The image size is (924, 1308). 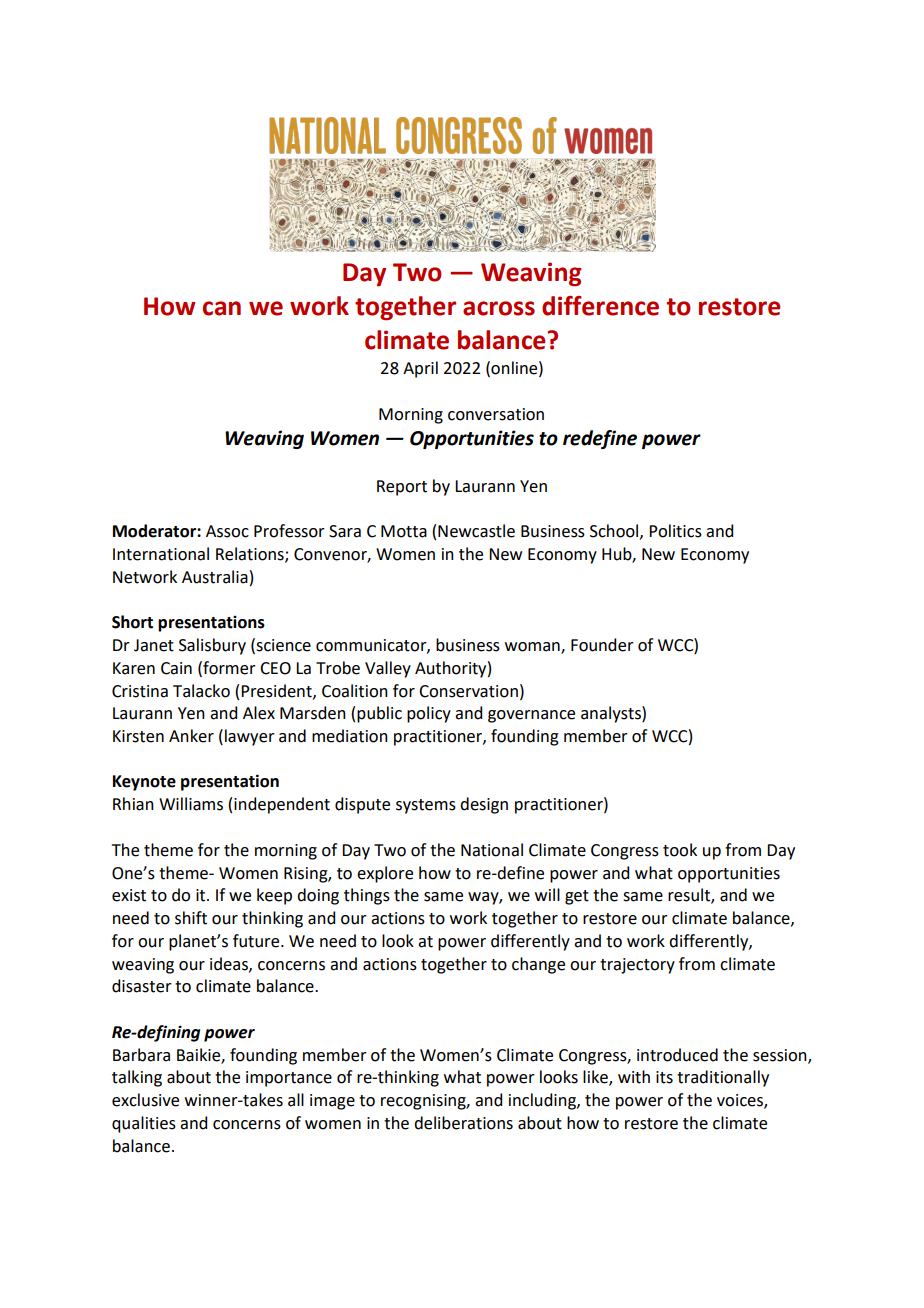 What do you see at coordinates (600, 306) in the screenshot?
I see `difference` at bounding box center [600, 306].
